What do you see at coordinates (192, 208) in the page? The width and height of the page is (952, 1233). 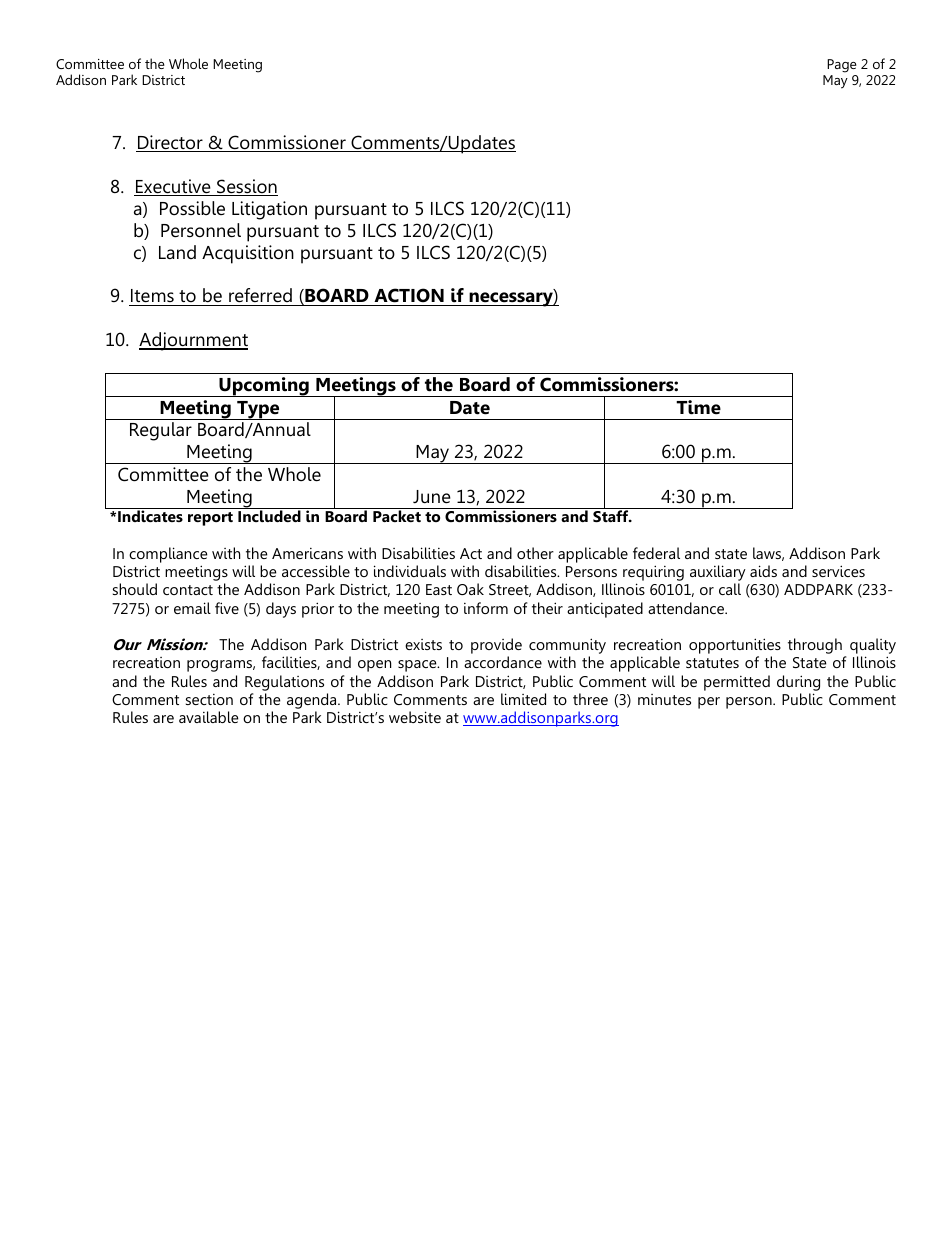 I see `Possible` at bounding box center [192, 208].
